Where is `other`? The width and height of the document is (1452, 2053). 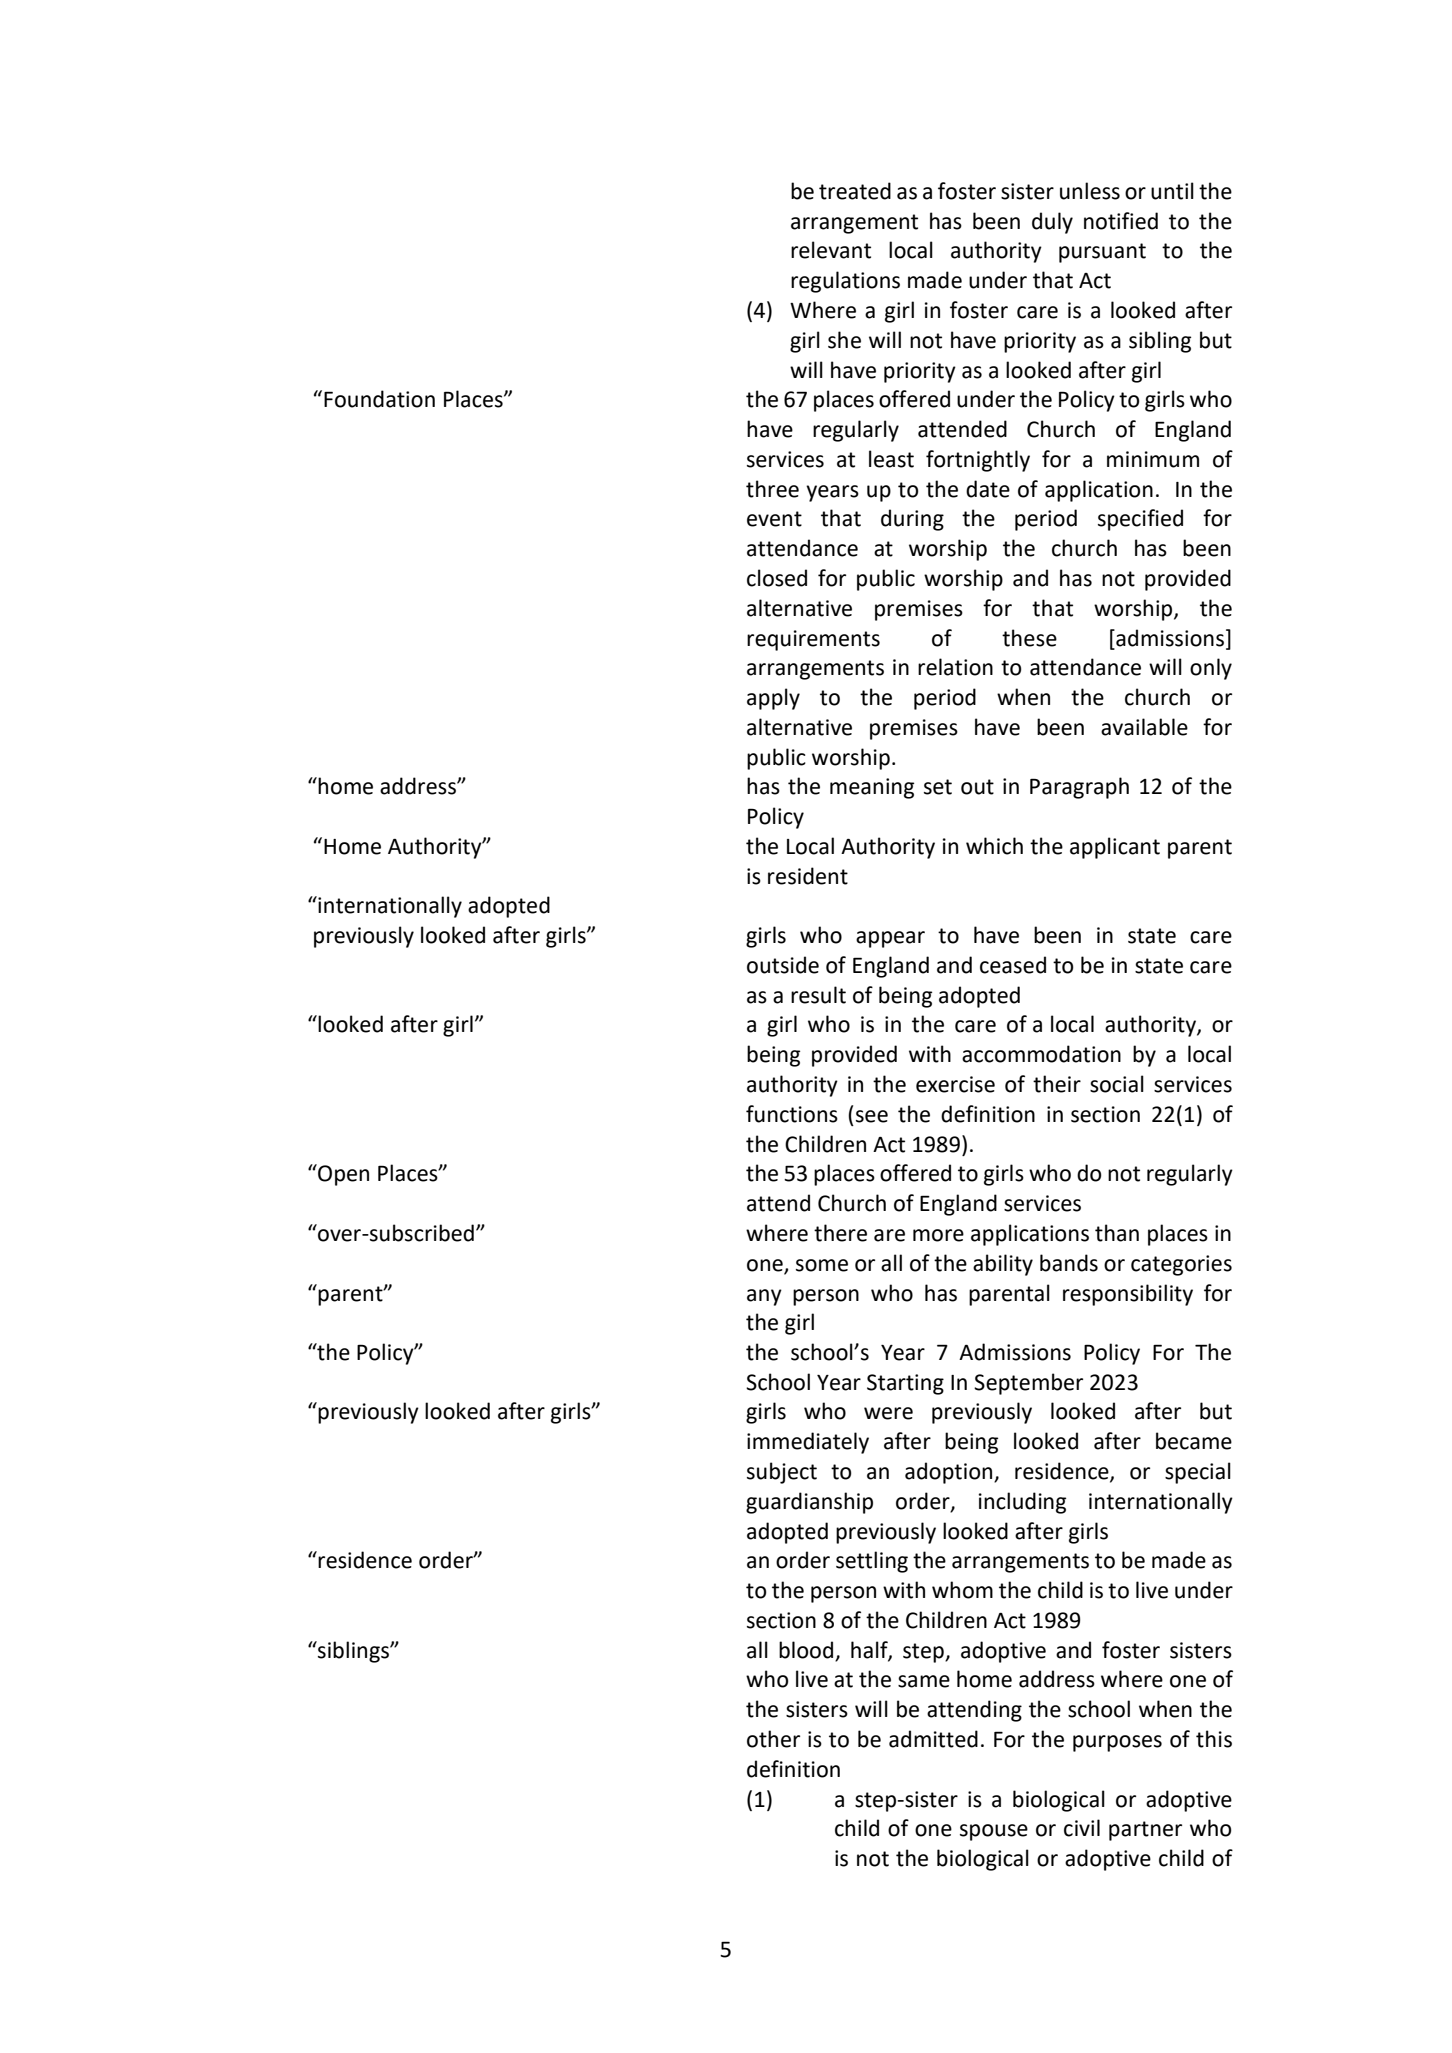 other is located at coordinates (773, 1739).
